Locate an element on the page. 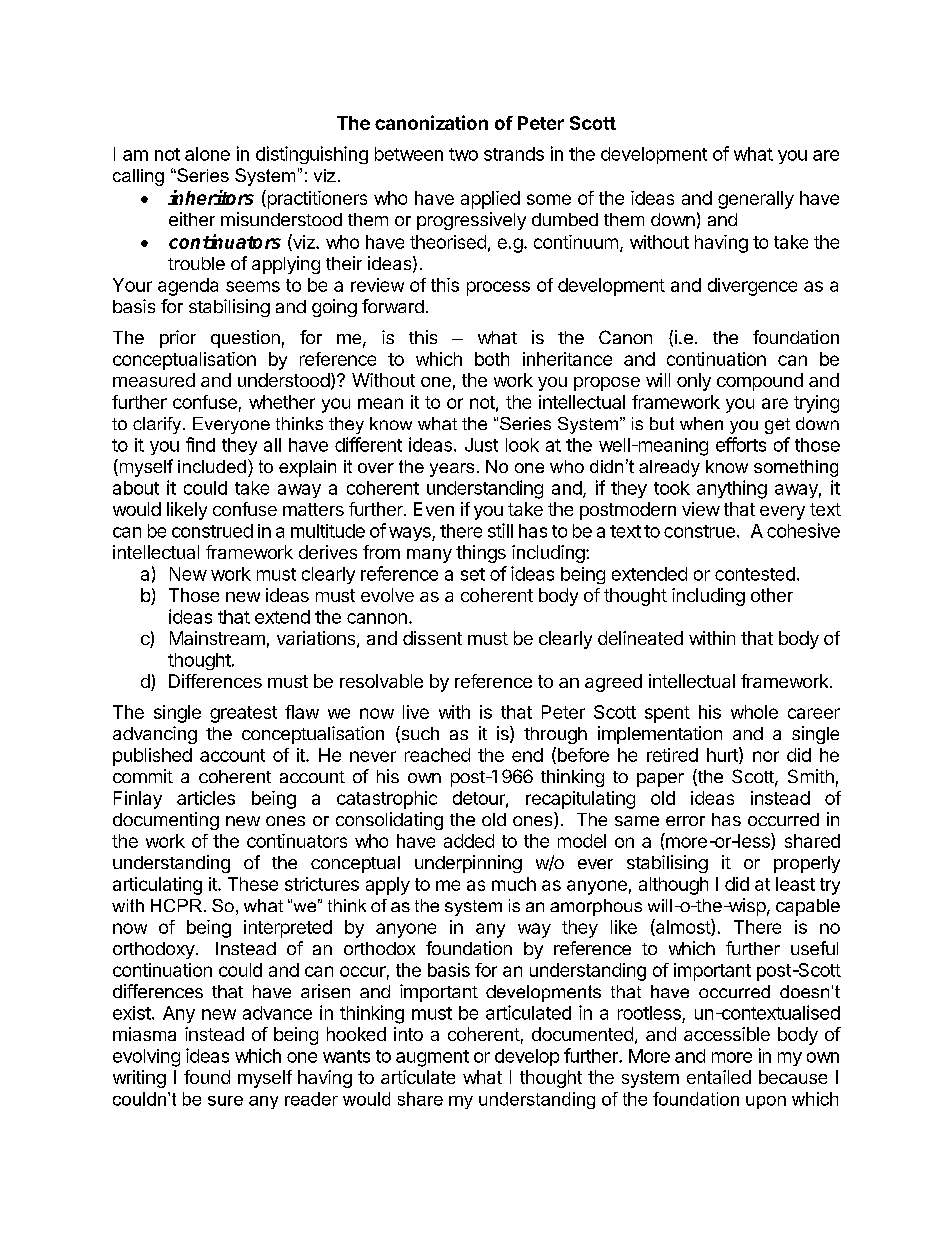 This document has width=952, height=1233. augment is located at coordinates (432, 1058).
